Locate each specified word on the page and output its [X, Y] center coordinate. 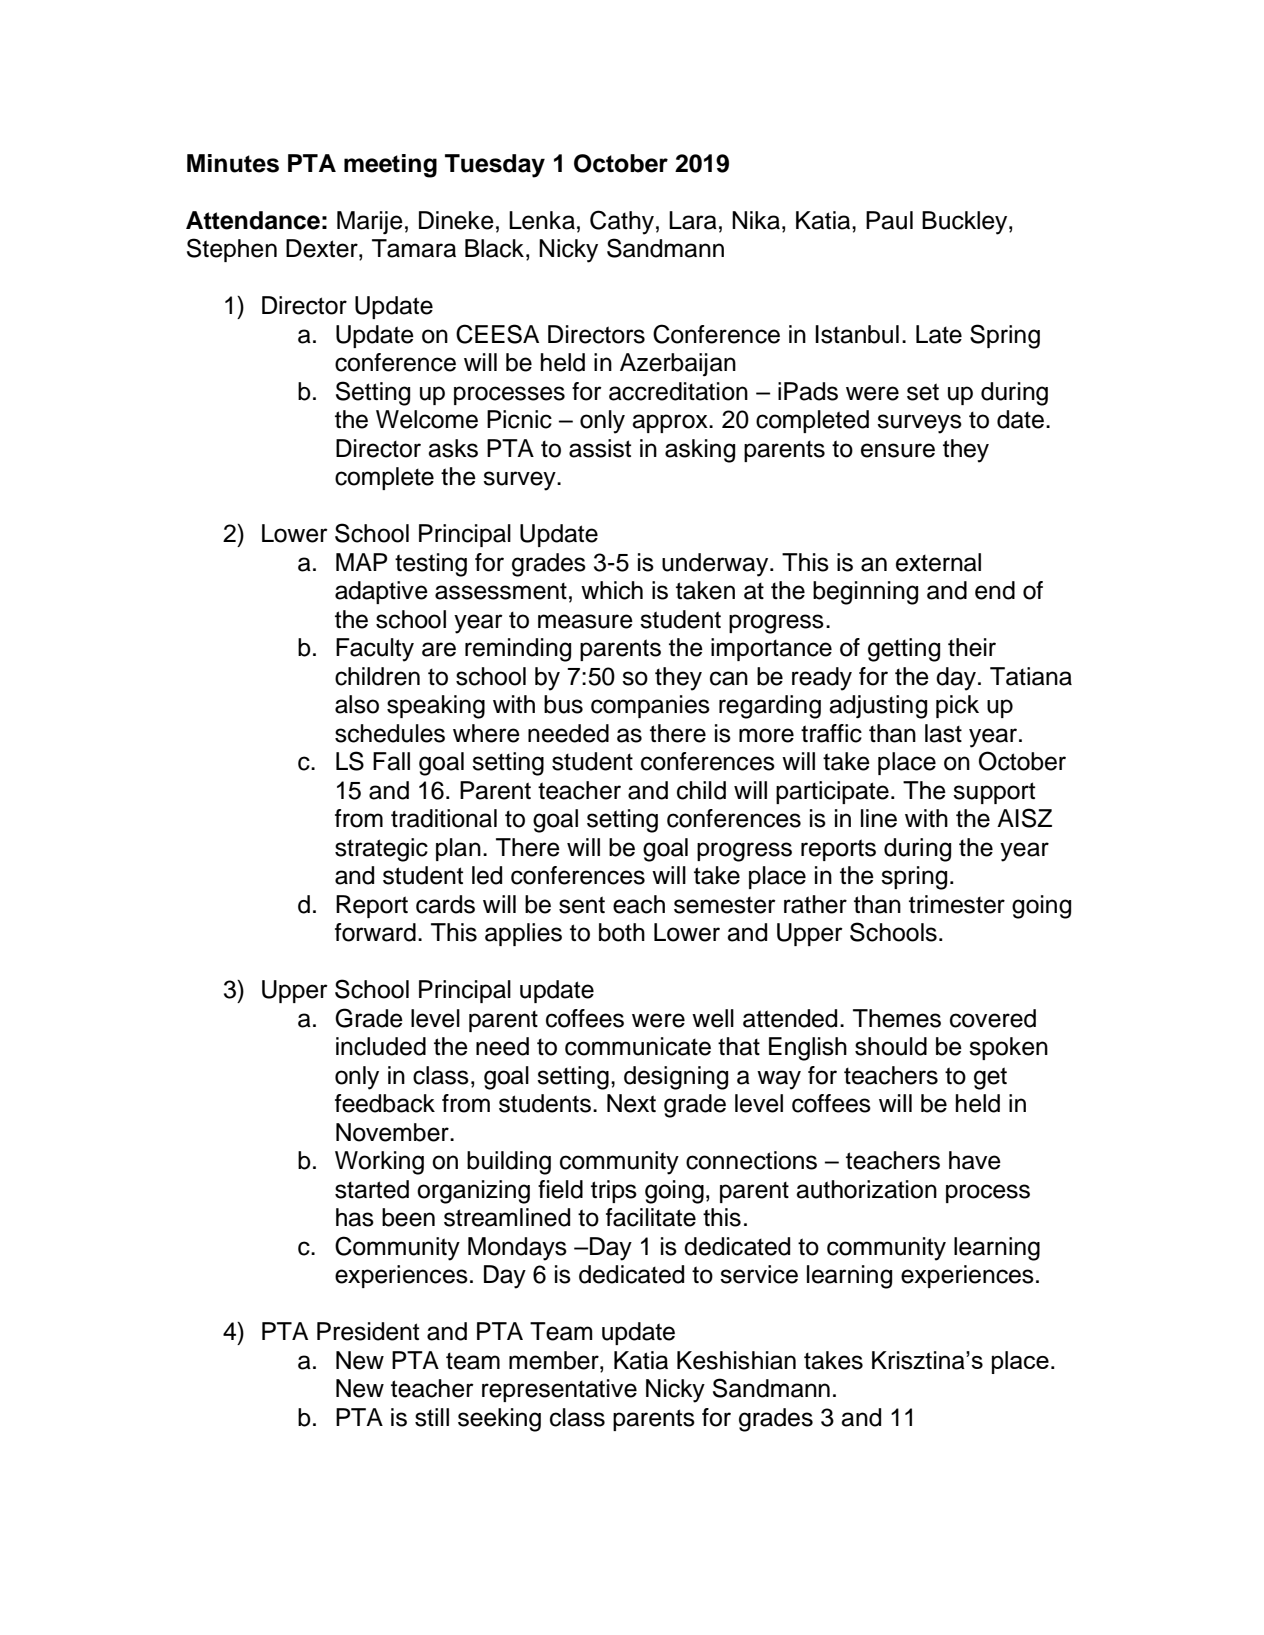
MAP [361, 562]
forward [375, 932]
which [612, 590]
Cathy [622, 222]
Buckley [966, 223]
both [622, 932]
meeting [390, 166]
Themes [897, 1018]
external [938, 562]
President [368, 1331]
